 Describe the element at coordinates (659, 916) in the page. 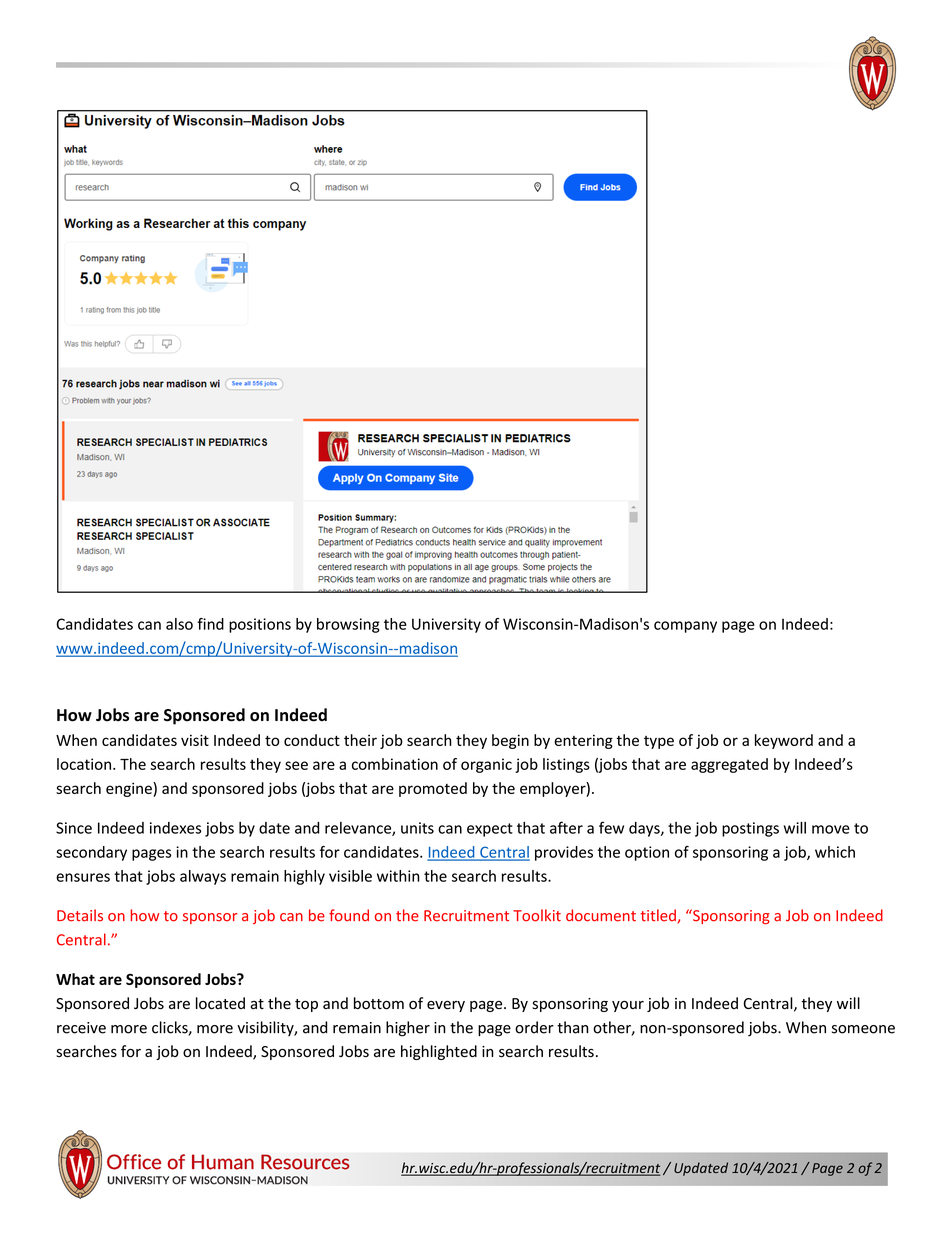

I see `titled` at that location.
